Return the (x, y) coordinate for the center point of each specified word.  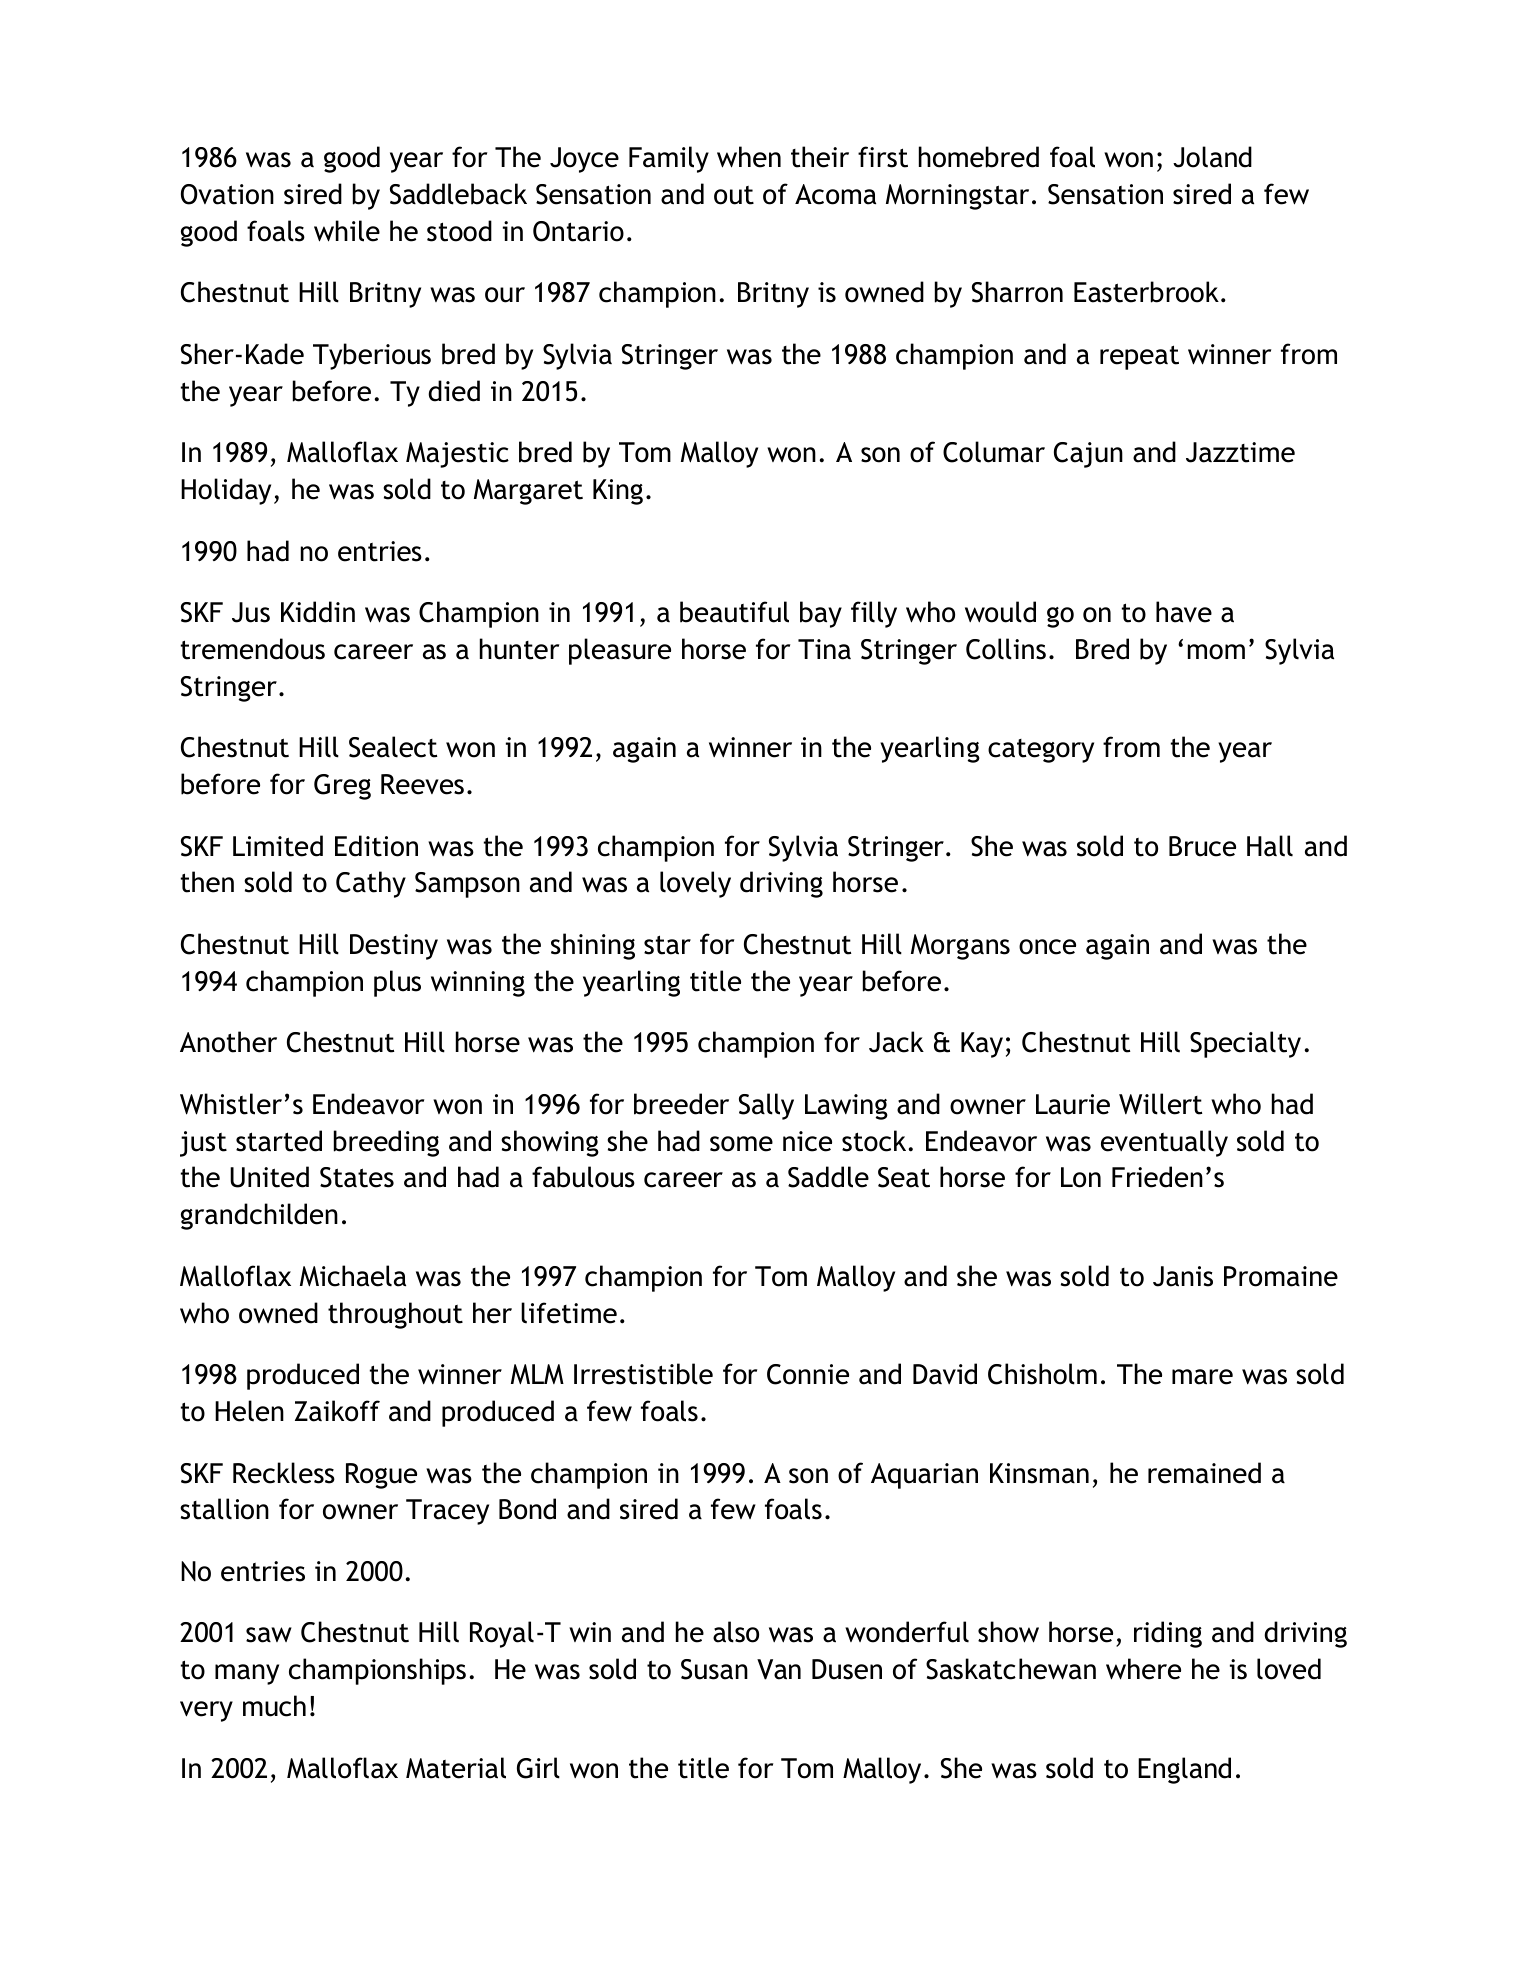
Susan (714, 1669)
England (1184, 1770)
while (347, 231)
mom (1216, 652)
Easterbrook (1146, 292)
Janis (1183, 1276)
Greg (342, 787)
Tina (824, 649)
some (741, 1144)
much (274, 1706)
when (749, 157)
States (357, 1177)
